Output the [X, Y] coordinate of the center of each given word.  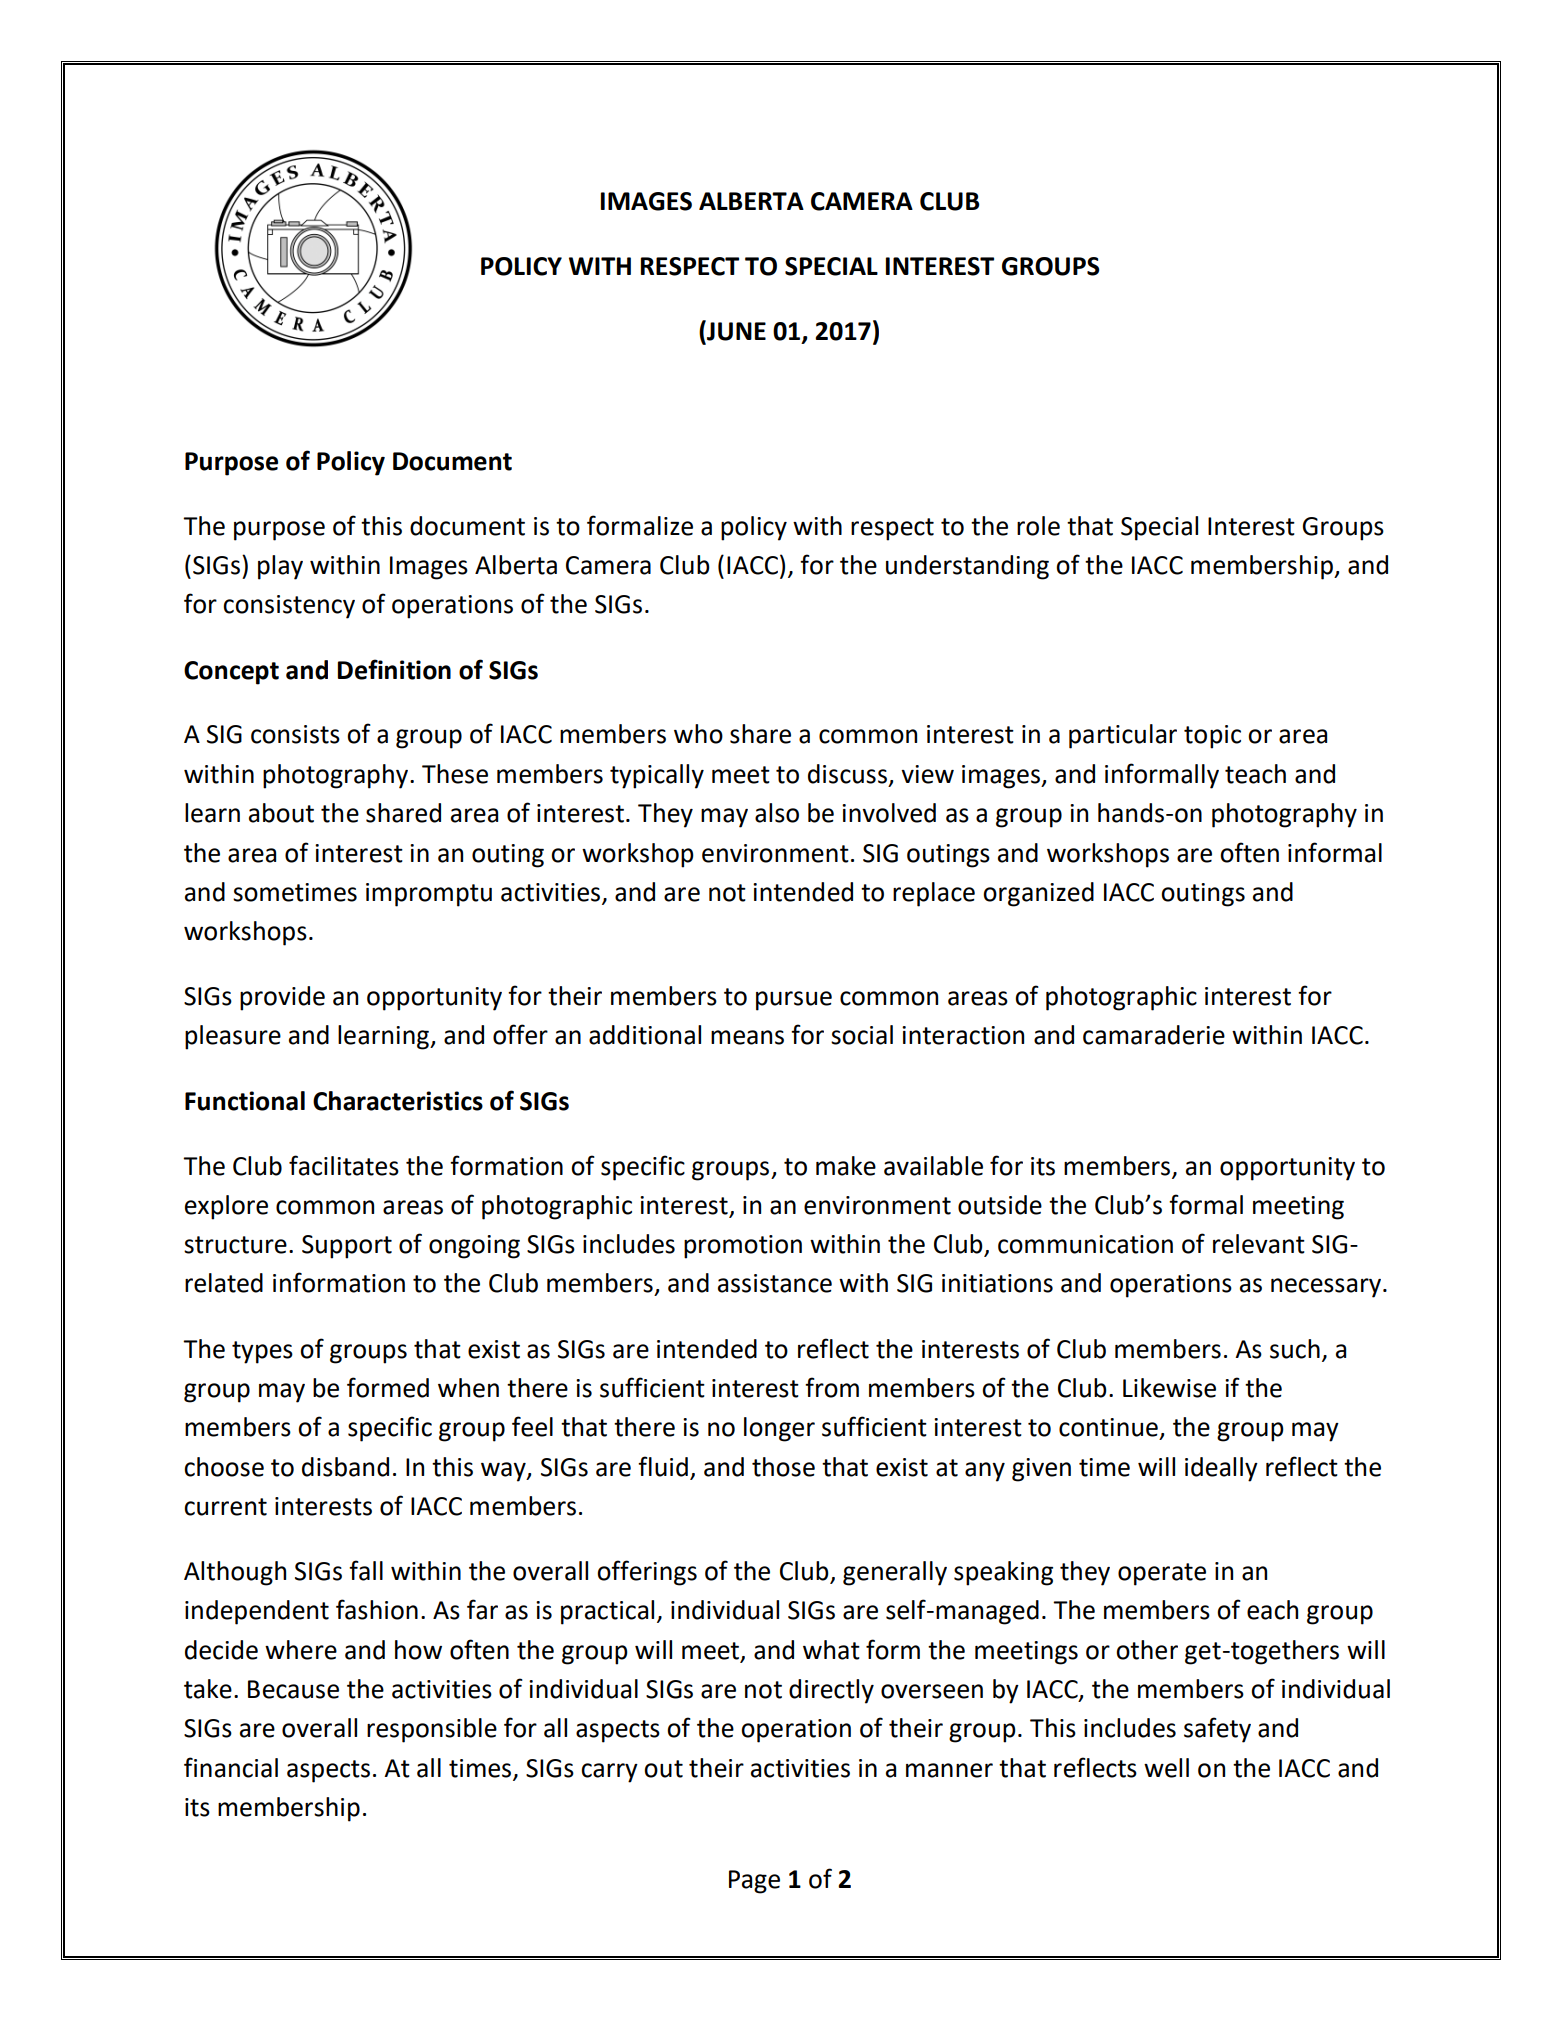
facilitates [344, 1165]
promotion [743, 1247]
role [1038, 526]
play [280, 567]
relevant [1259, 1244]
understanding [967, 567]
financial [231, 1767]
